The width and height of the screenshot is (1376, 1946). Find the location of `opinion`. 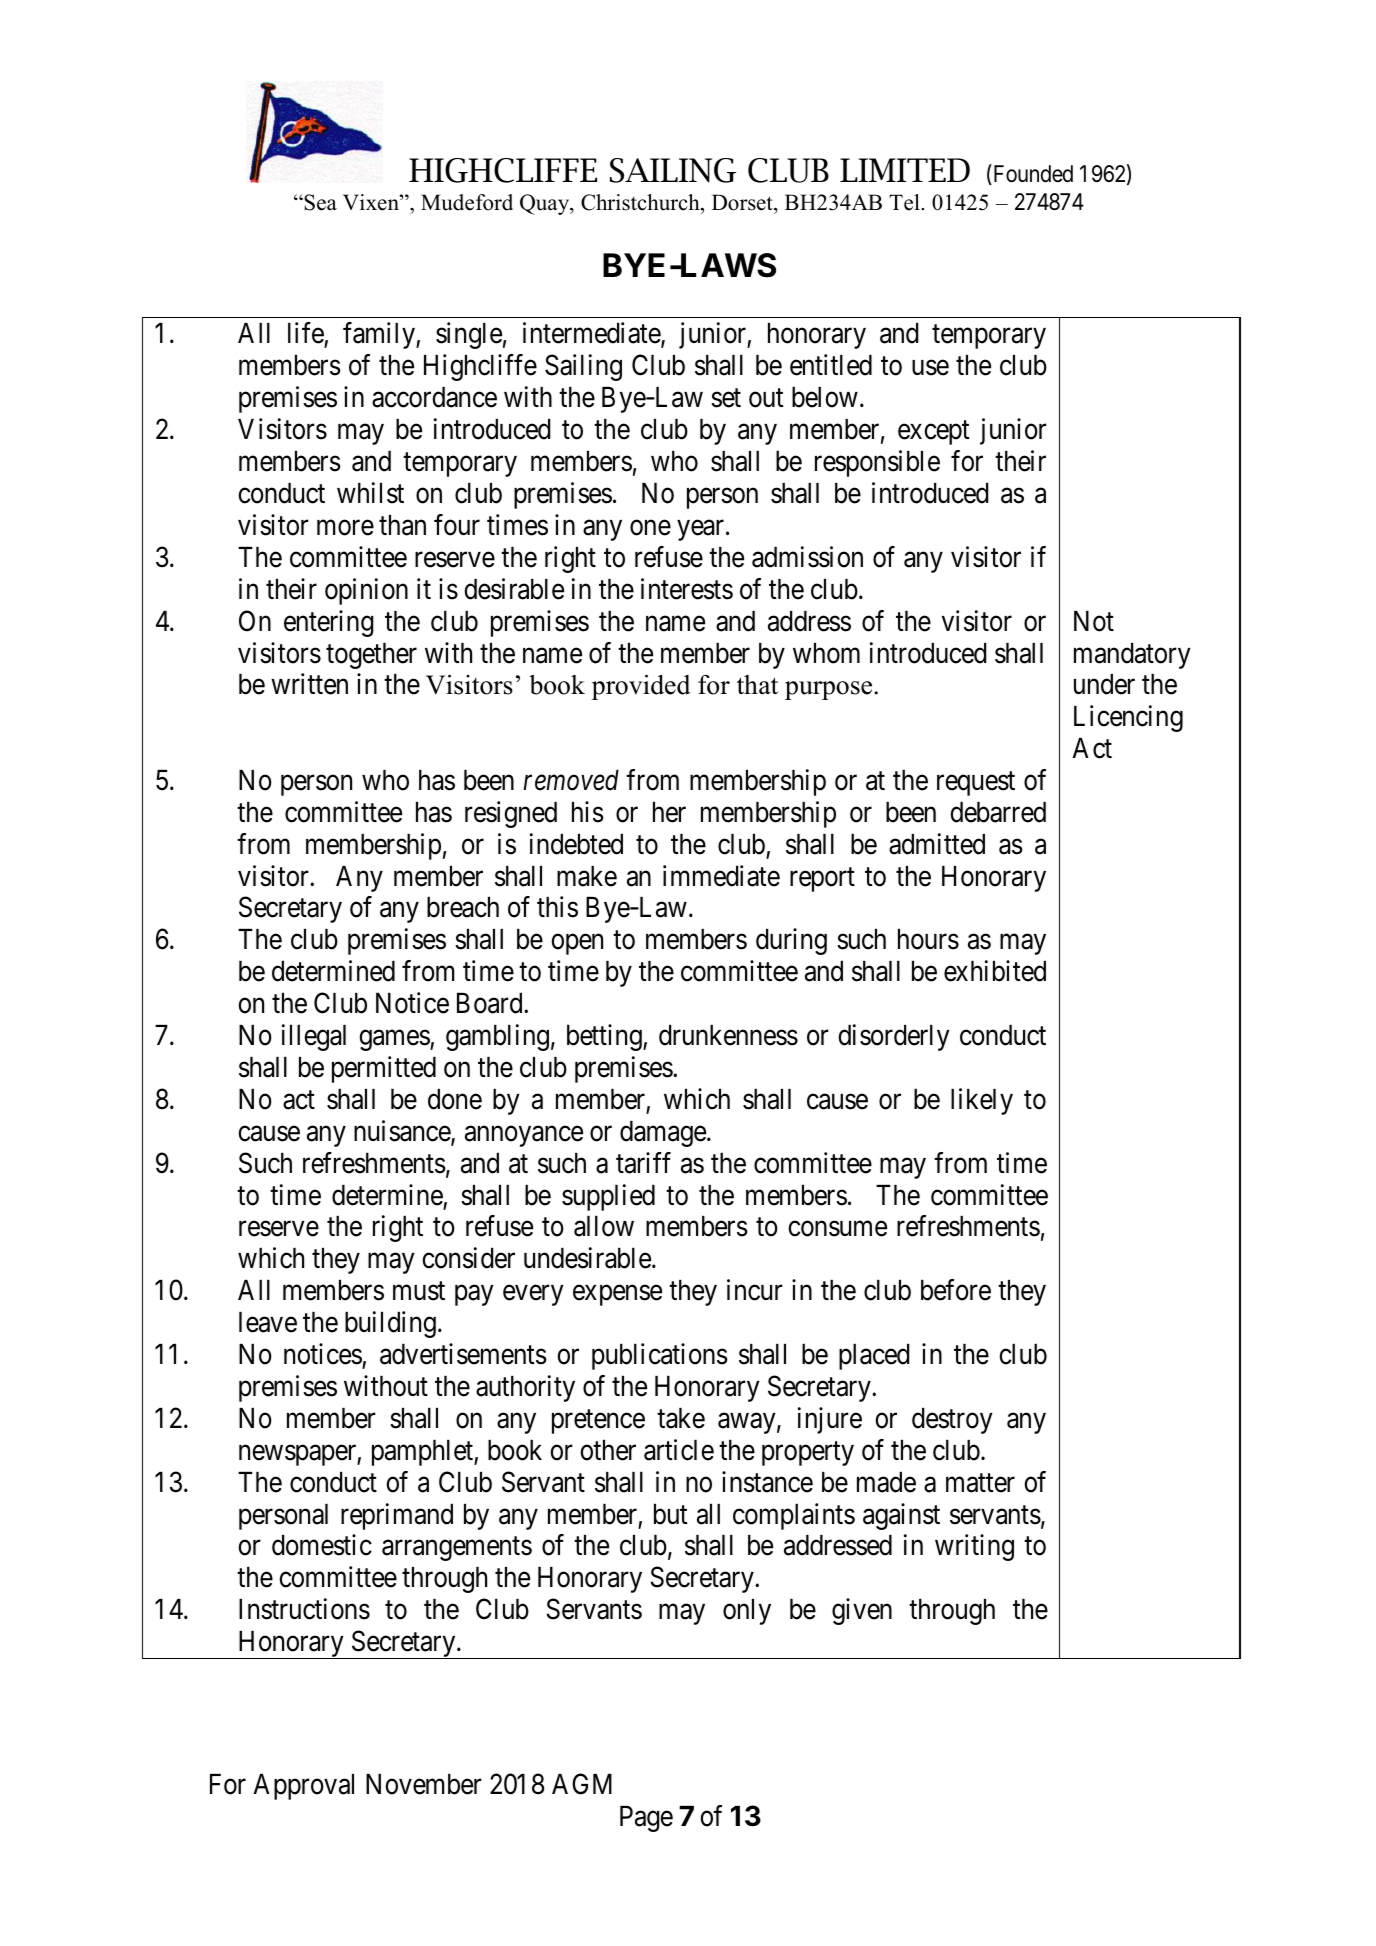

opinion is located at coordinates (366, 591).
